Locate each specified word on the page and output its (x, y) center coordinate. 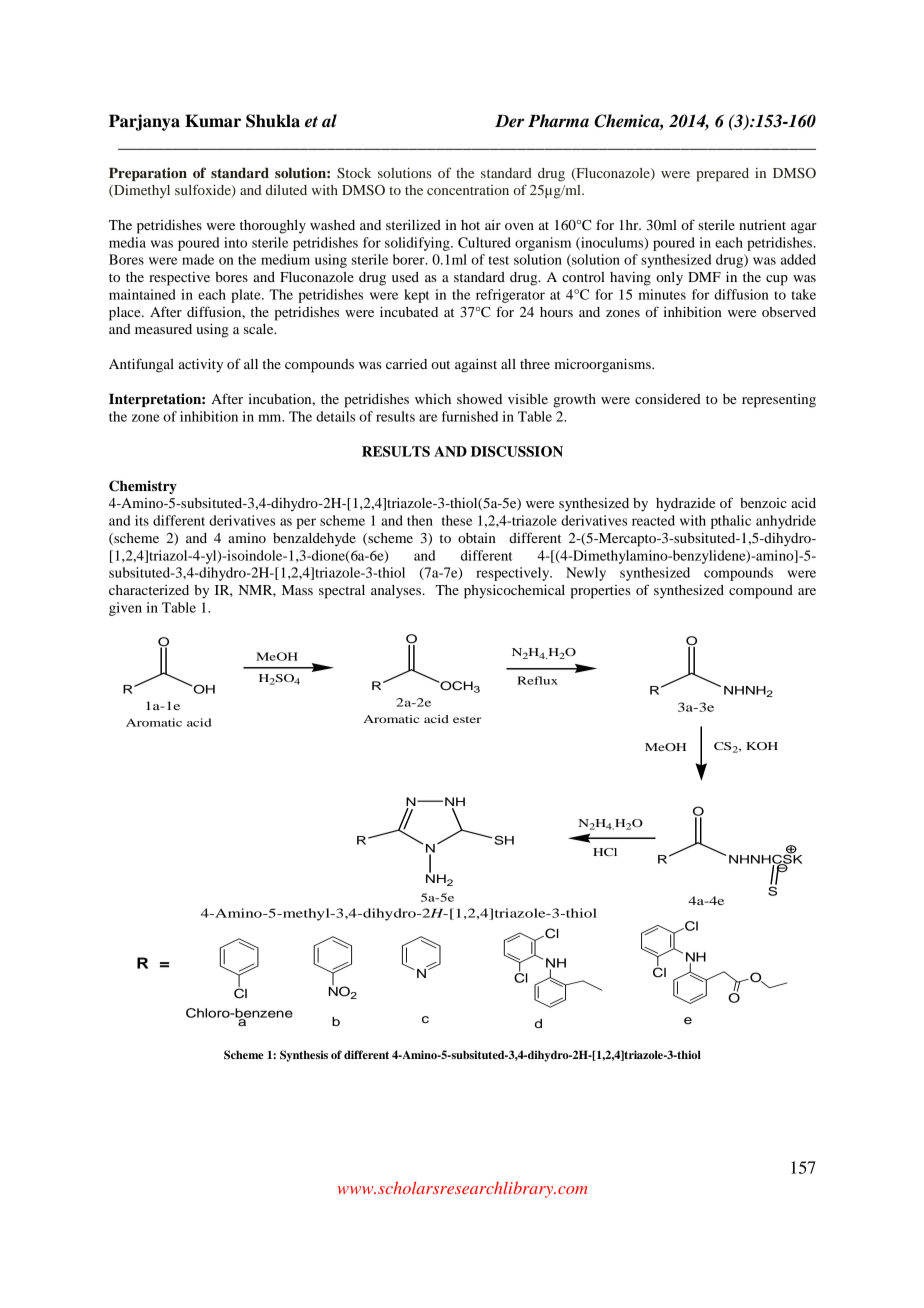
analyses (397, 592)
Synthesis (304, 1056)
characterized (149, 590)
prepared (722, 175)
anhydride (786, 522)
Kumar (213, 121)
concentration (468, 190)
